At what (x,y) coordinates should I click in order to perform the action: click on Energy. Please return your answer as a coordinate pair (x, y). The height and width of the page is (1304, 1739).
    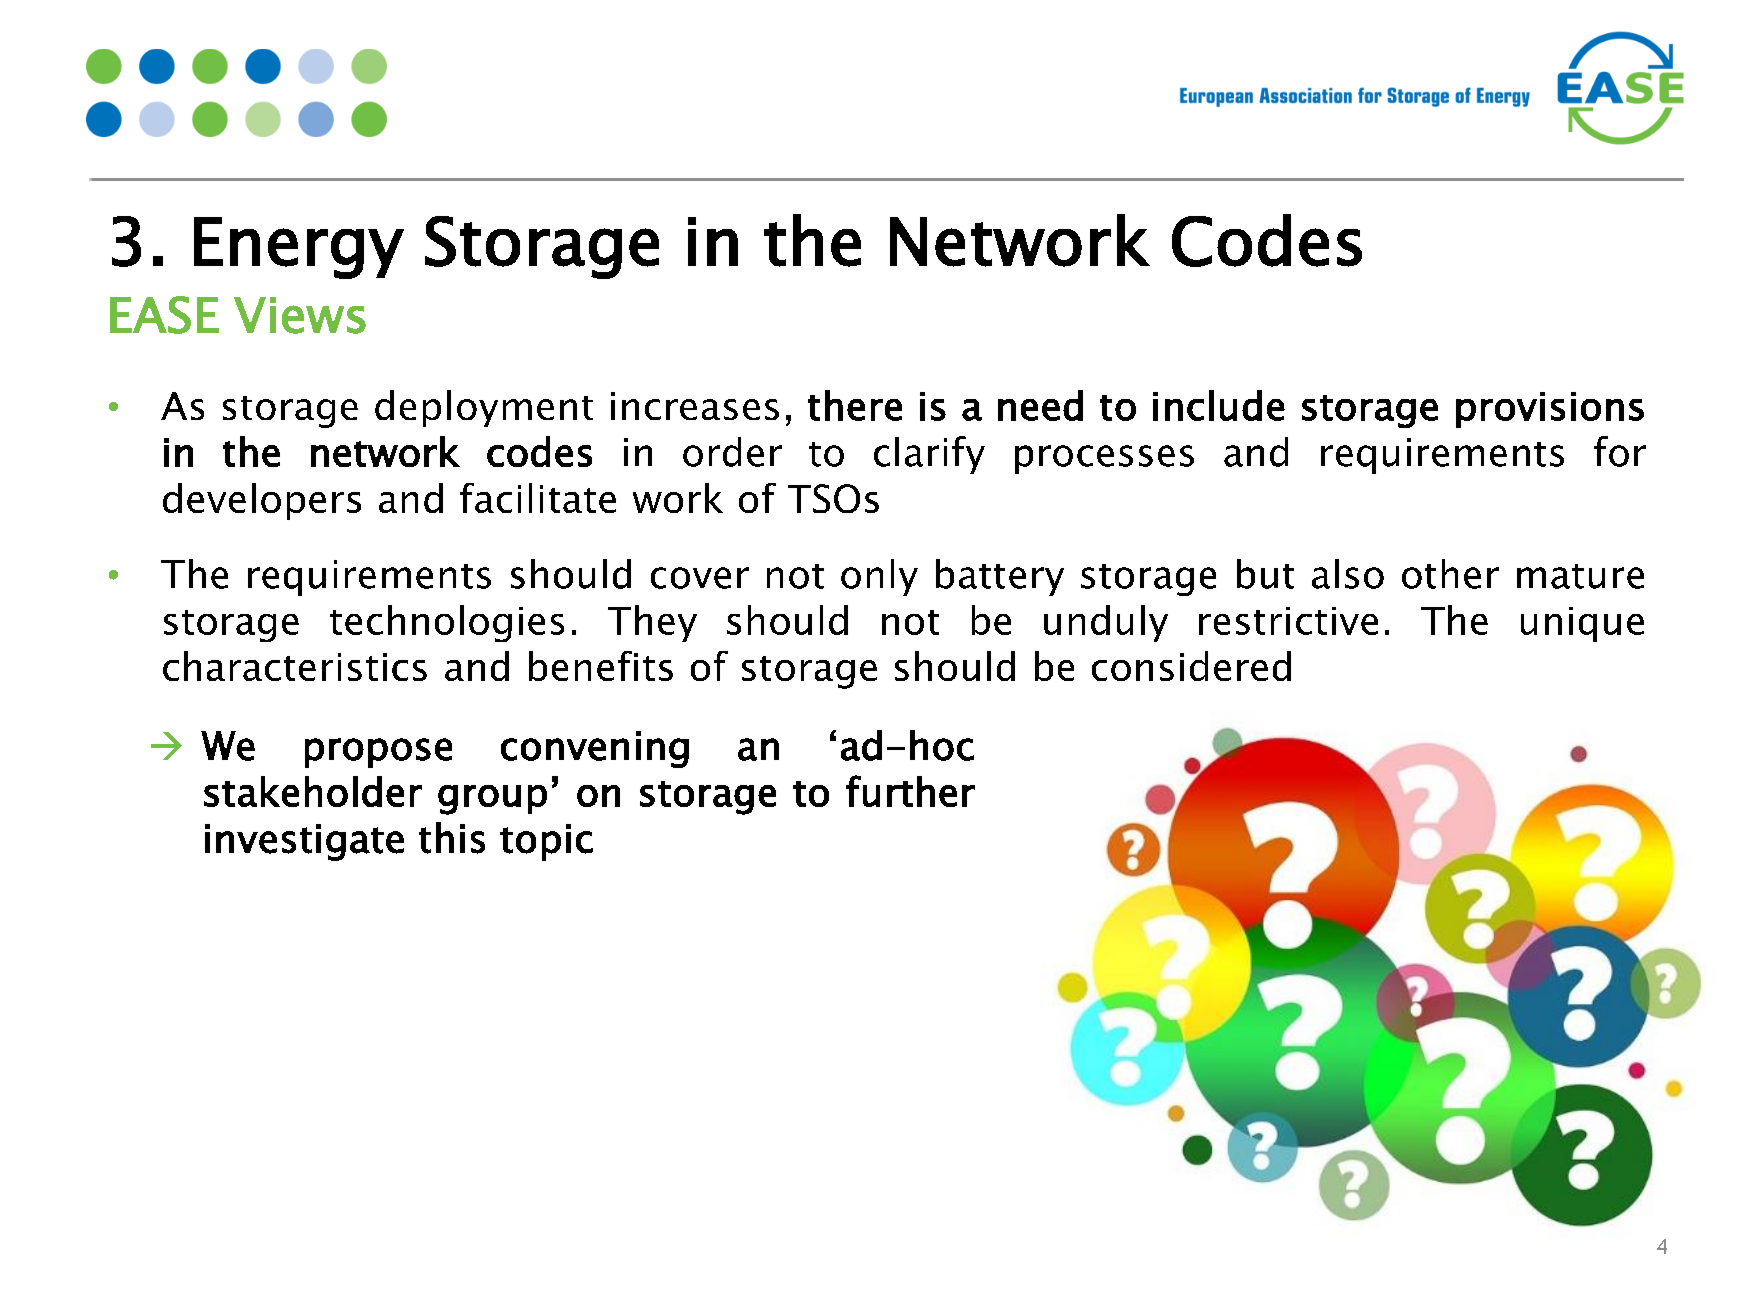
    Looking at the image, I should click on (299, 248).
